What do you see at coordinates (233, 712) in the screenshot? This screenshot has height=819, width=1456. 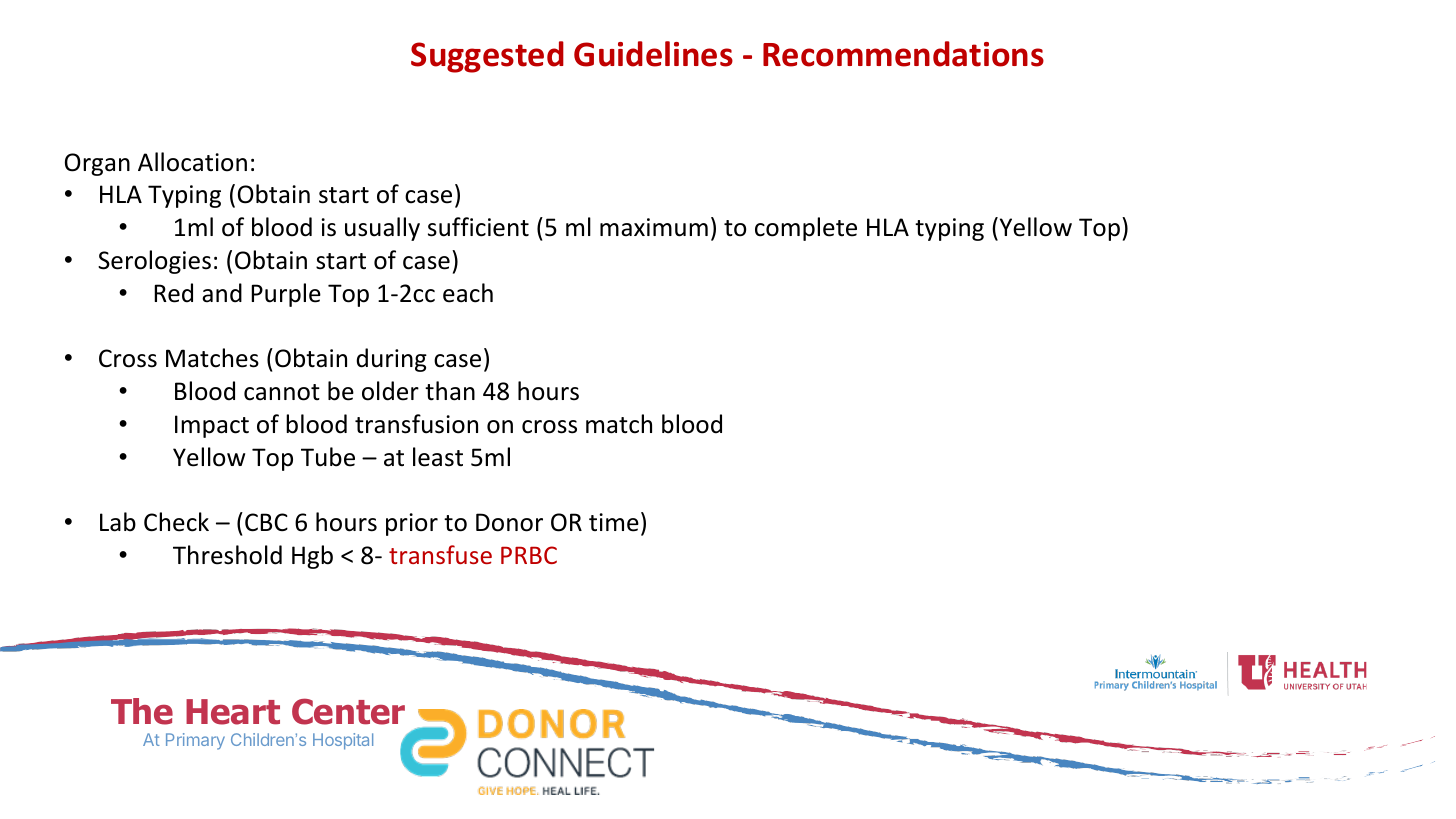 I see `Heart` at bounding box center [233, 712].
